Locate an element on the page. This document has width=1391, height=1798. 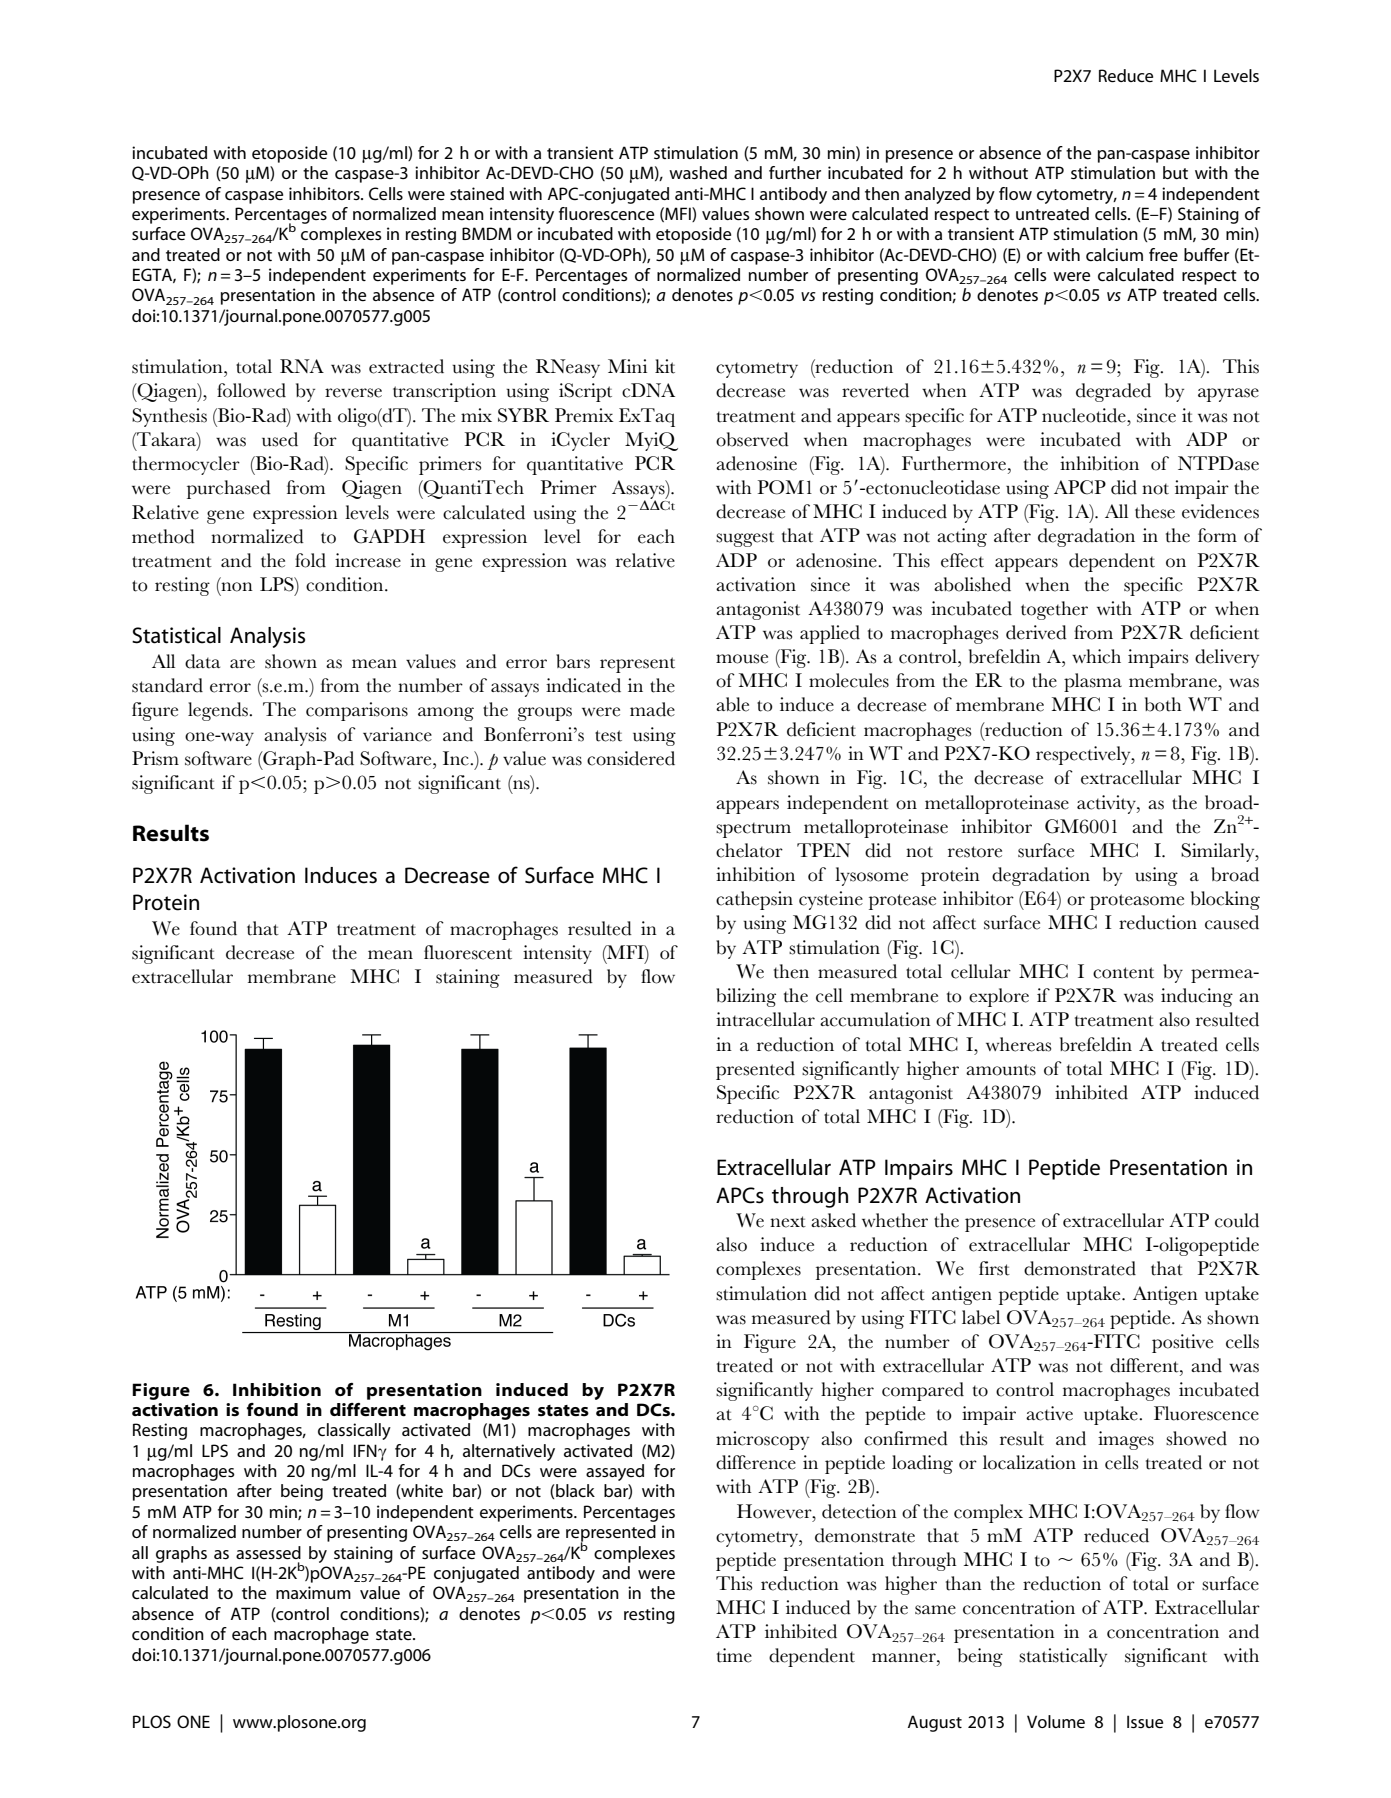
activity is located at coordinates (1107, 804).
